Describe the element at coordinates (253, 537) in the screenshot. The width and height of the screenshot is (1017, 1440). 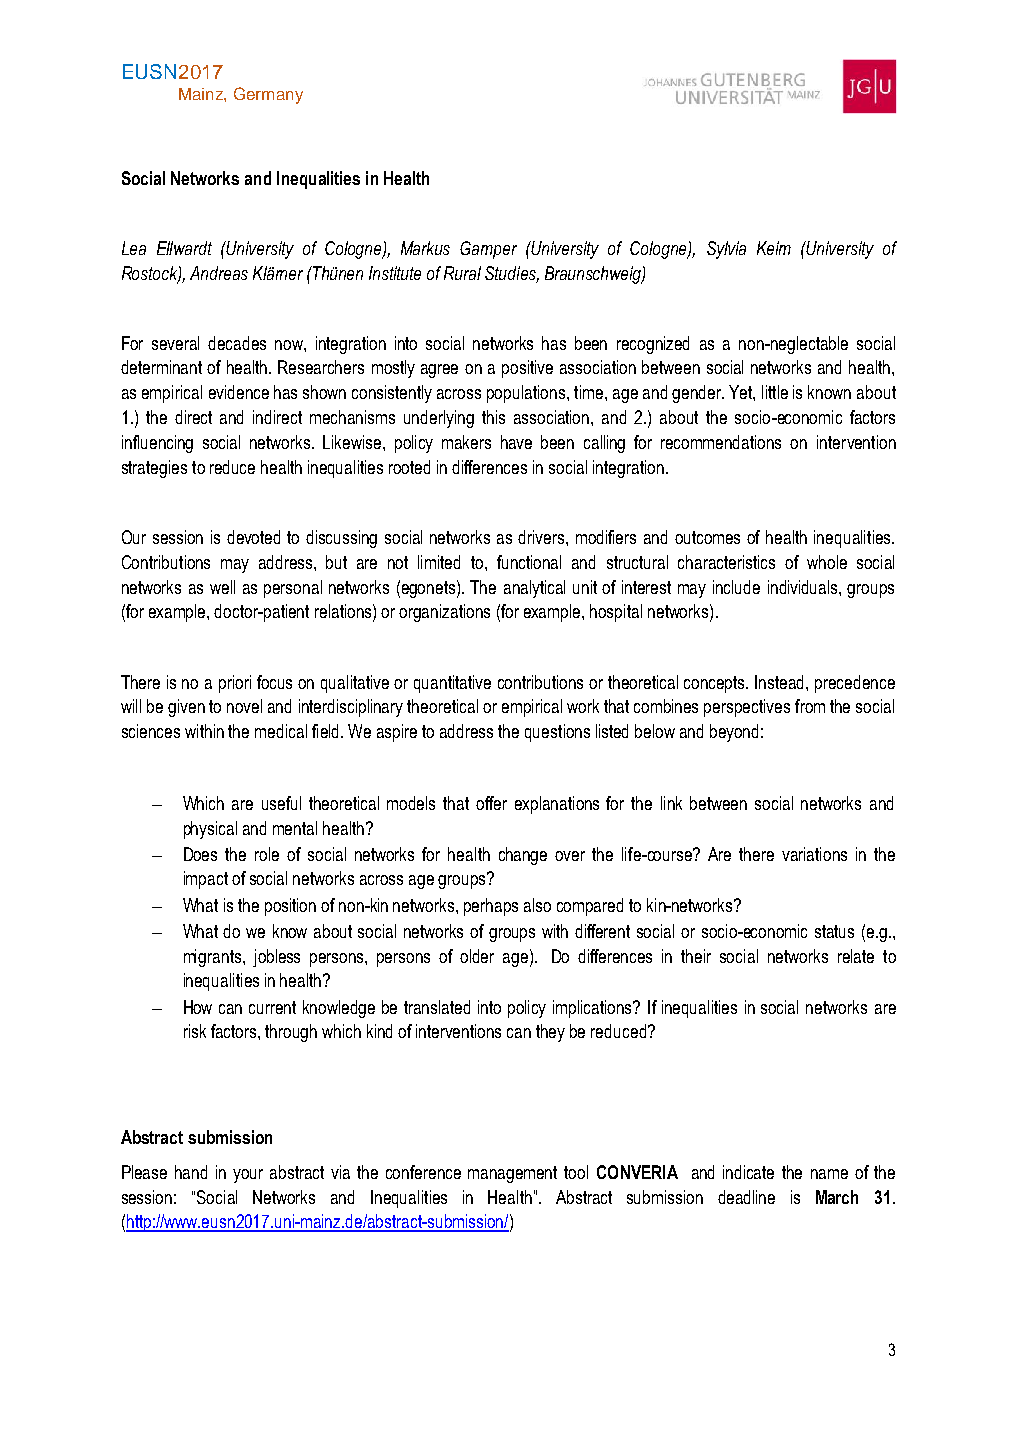
I see `devoted` at that location.
